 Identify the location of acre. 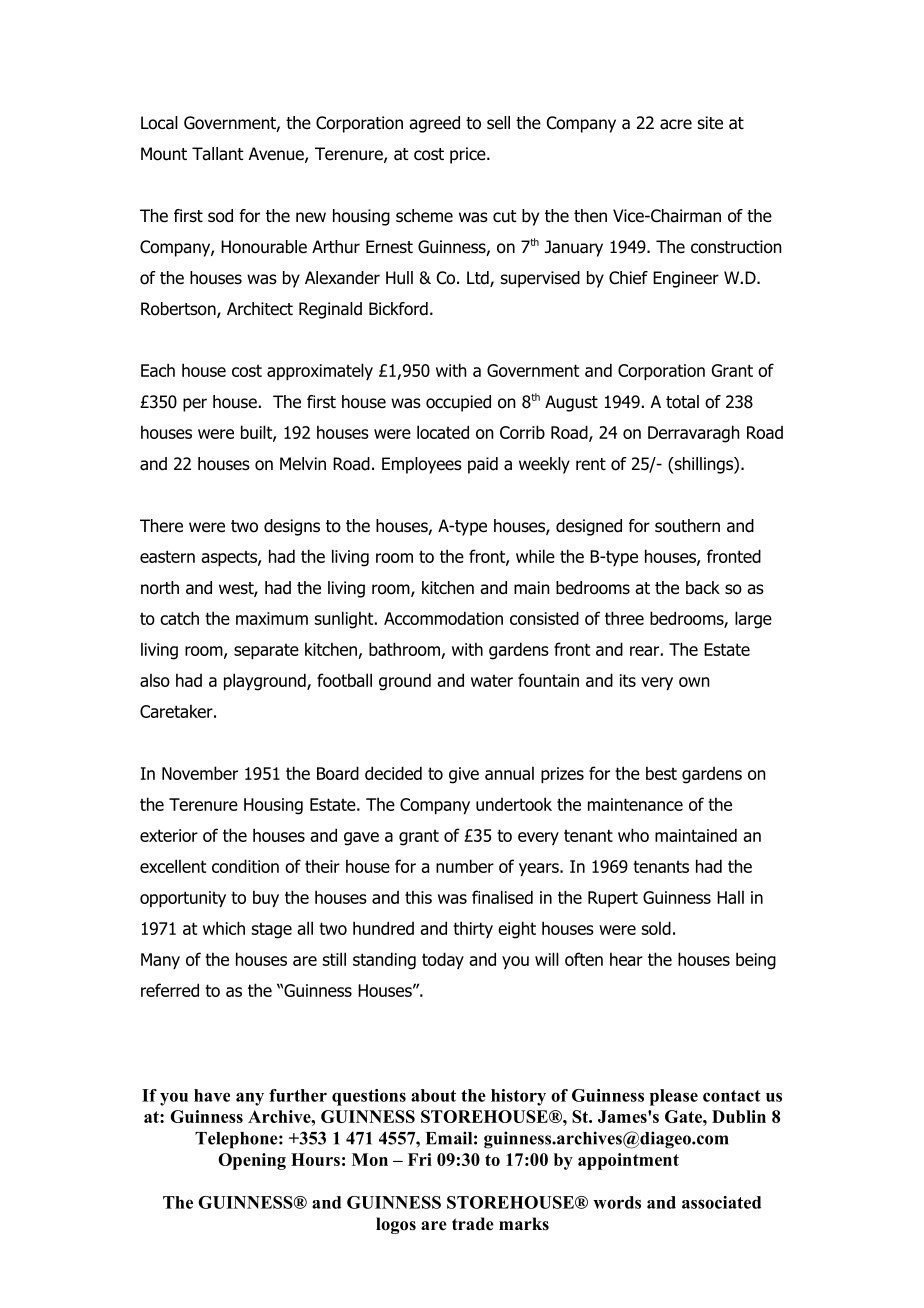
(676, 124).
